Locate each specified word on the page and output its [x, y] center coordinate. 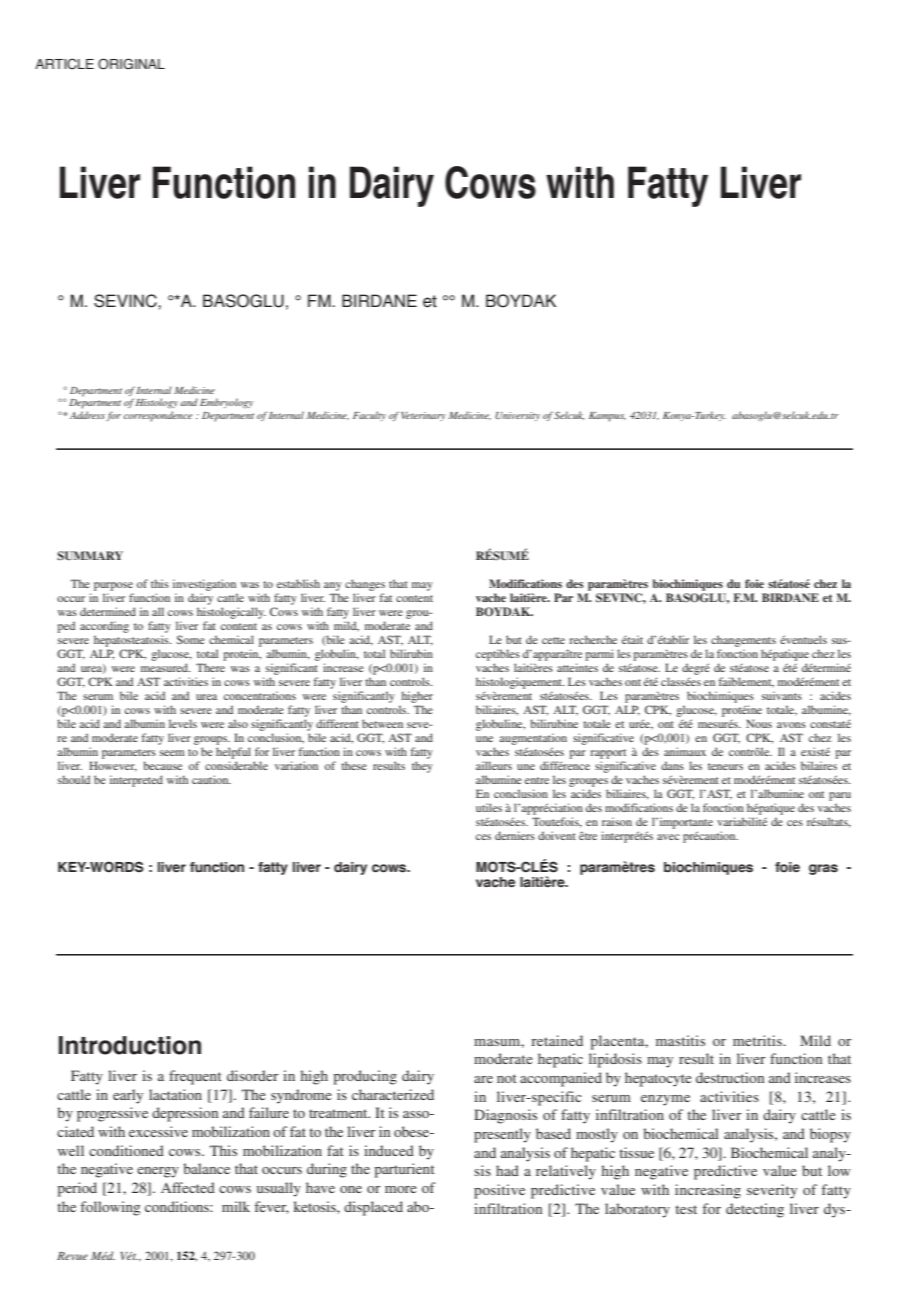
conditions [178, 1206]
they [422, 767]
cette [553, 640]
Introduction [130, 1045]
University [517, 416]
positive [499, 1191]
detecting [755, 1210]
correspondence [158, 416]
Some [191, 639]
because [162, 765]
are [483, 1079]
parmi [599, 655]
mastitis [680, 1040]
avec [668, 837]
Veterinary [423, 416]
